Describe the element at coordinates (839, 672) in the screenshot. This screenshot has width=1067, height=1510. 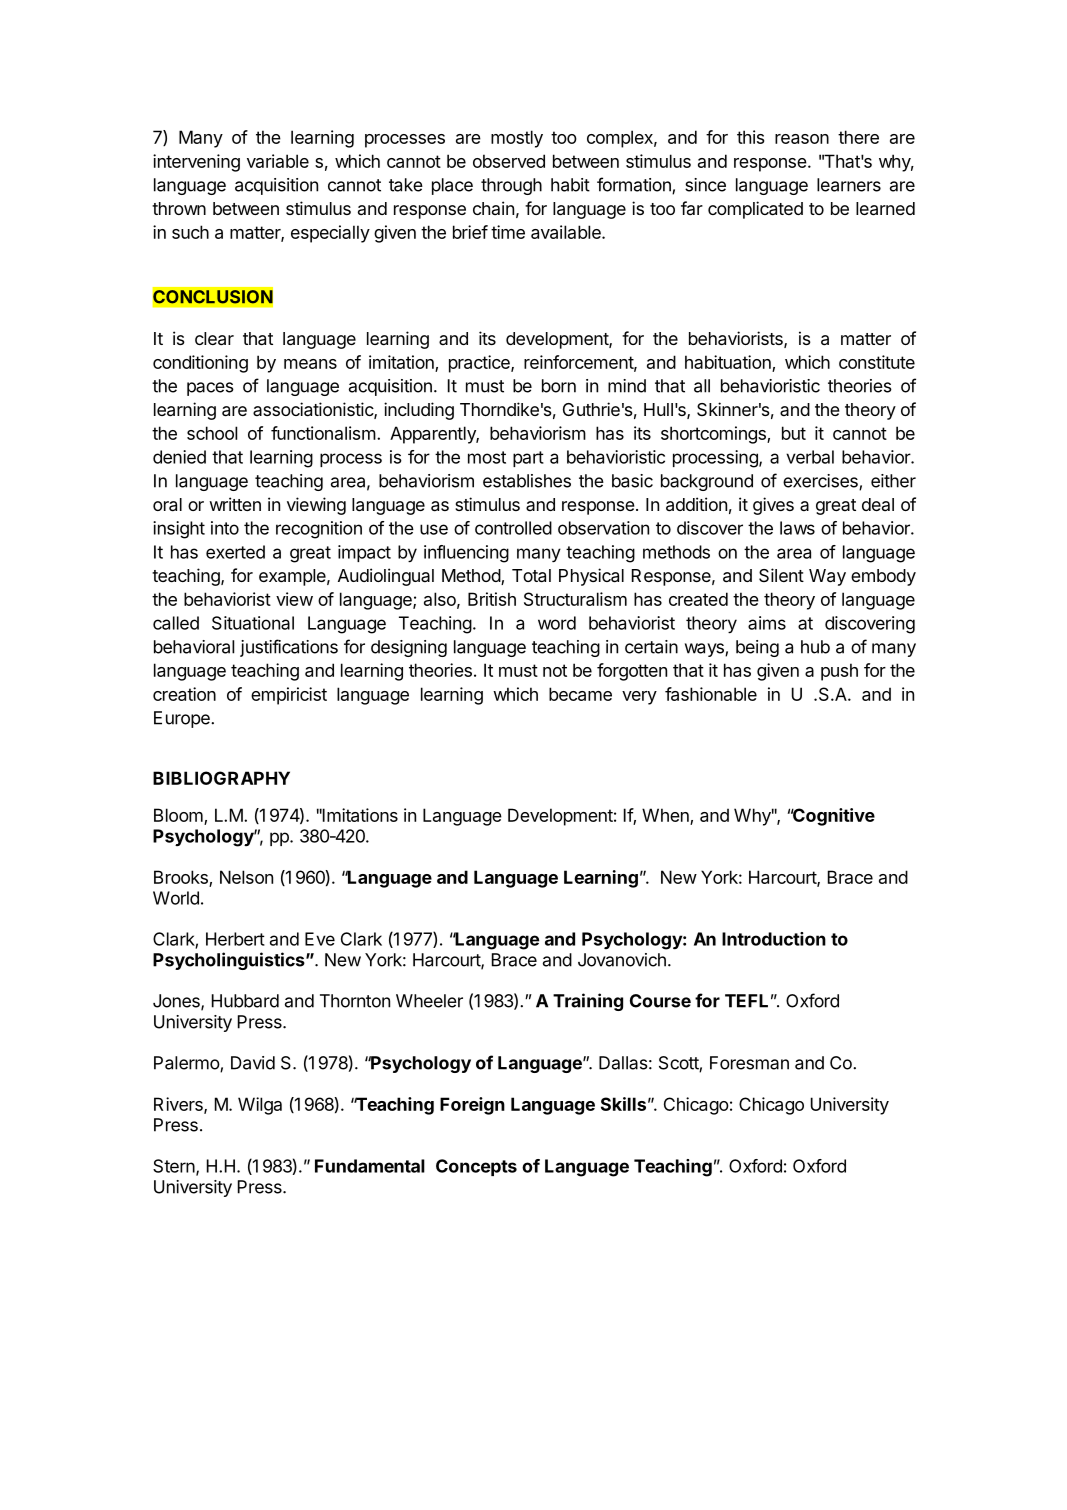
I see `push` at that location.
